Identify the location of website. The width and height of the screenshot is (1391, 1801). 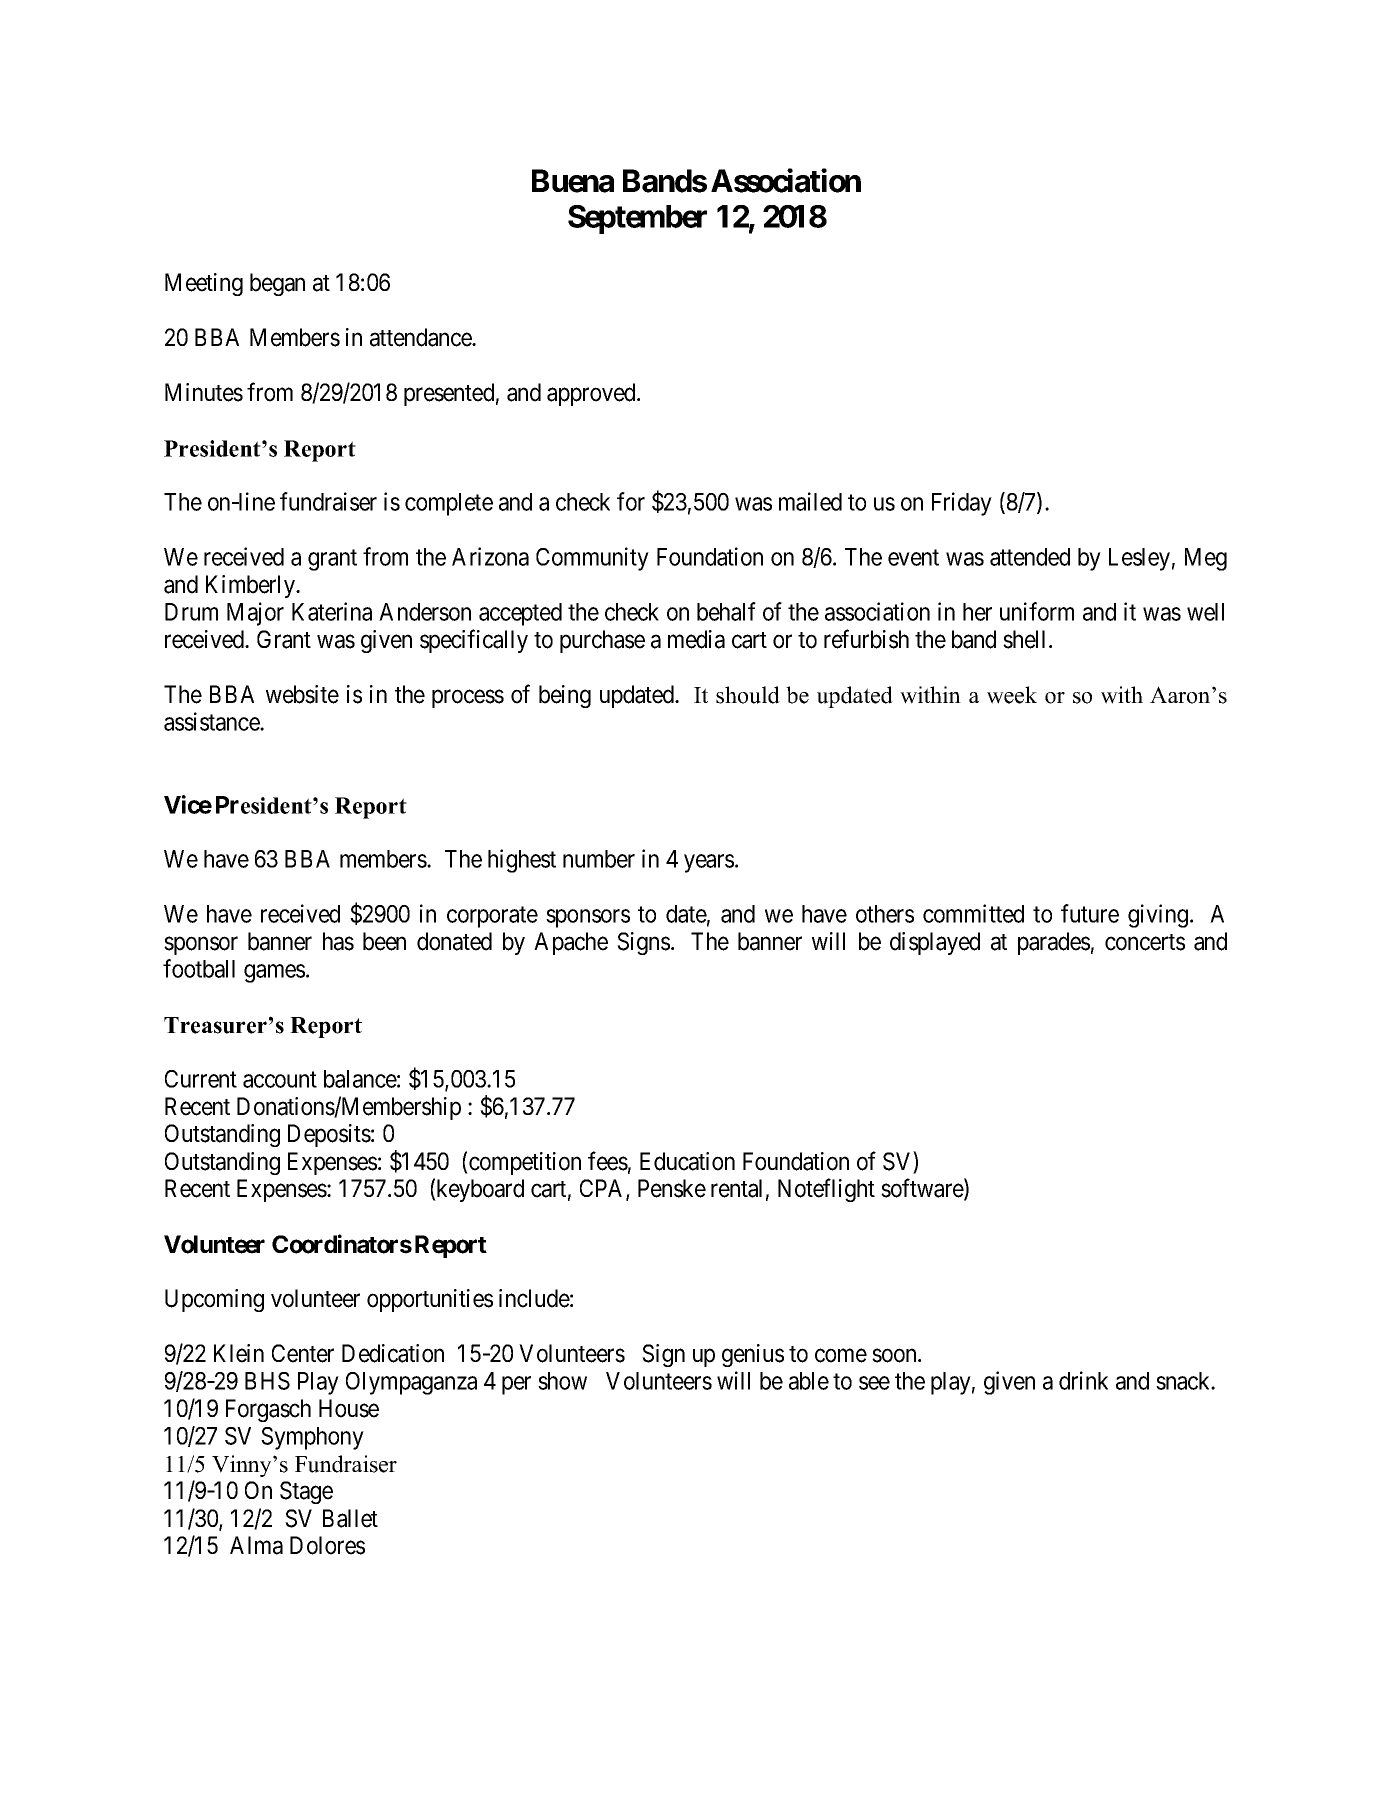
(302, 694).
